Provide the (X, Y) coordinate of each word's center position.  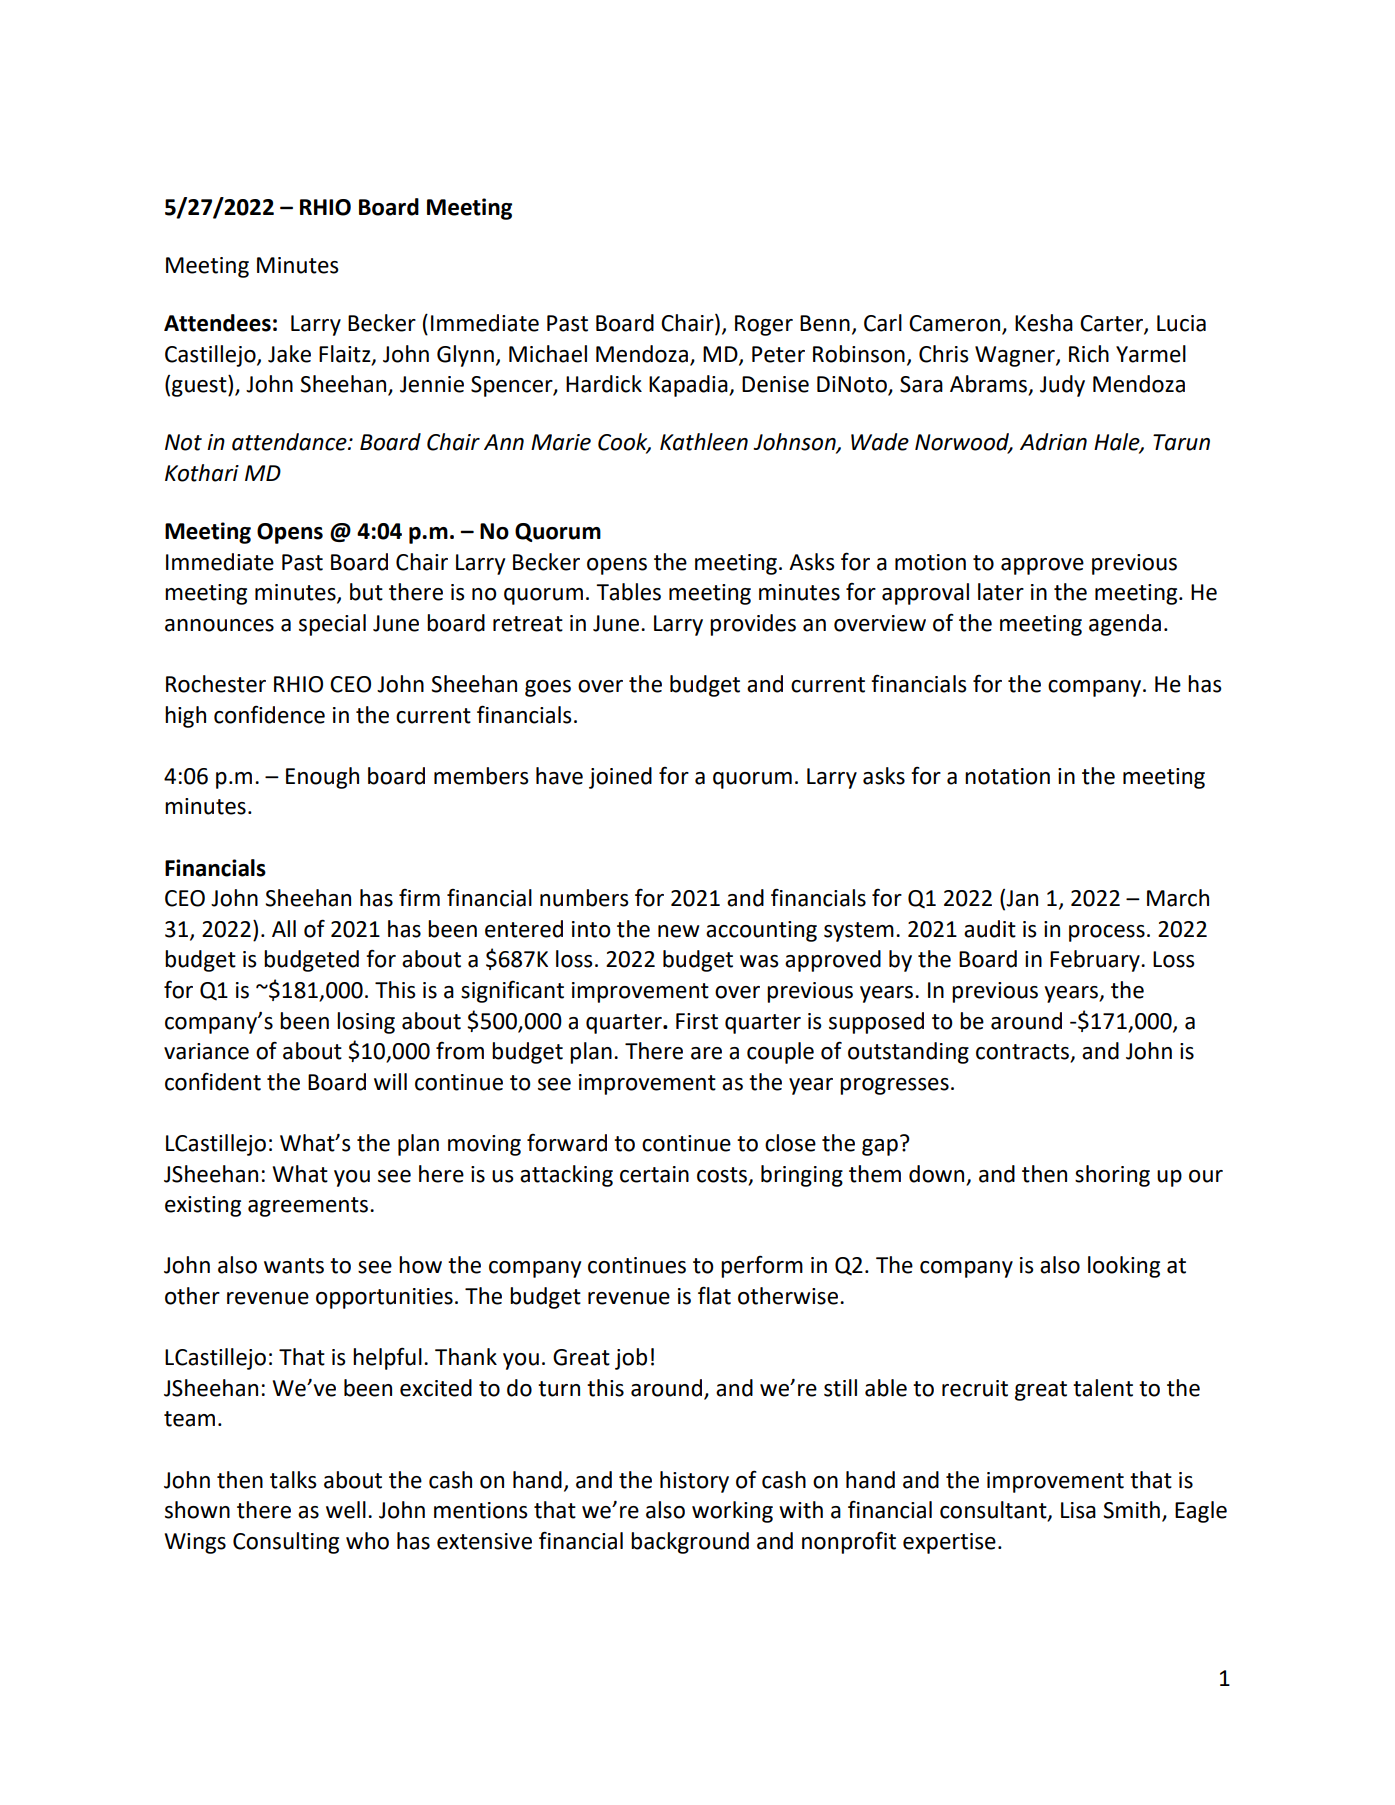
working (732, 1512)
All (284, 928)
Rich (1089, 354)
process (1107, 933)
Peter (778, 354)
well (346, 1510)
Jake (289, 354)
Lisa (1078, 1510)
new (679, 931)
